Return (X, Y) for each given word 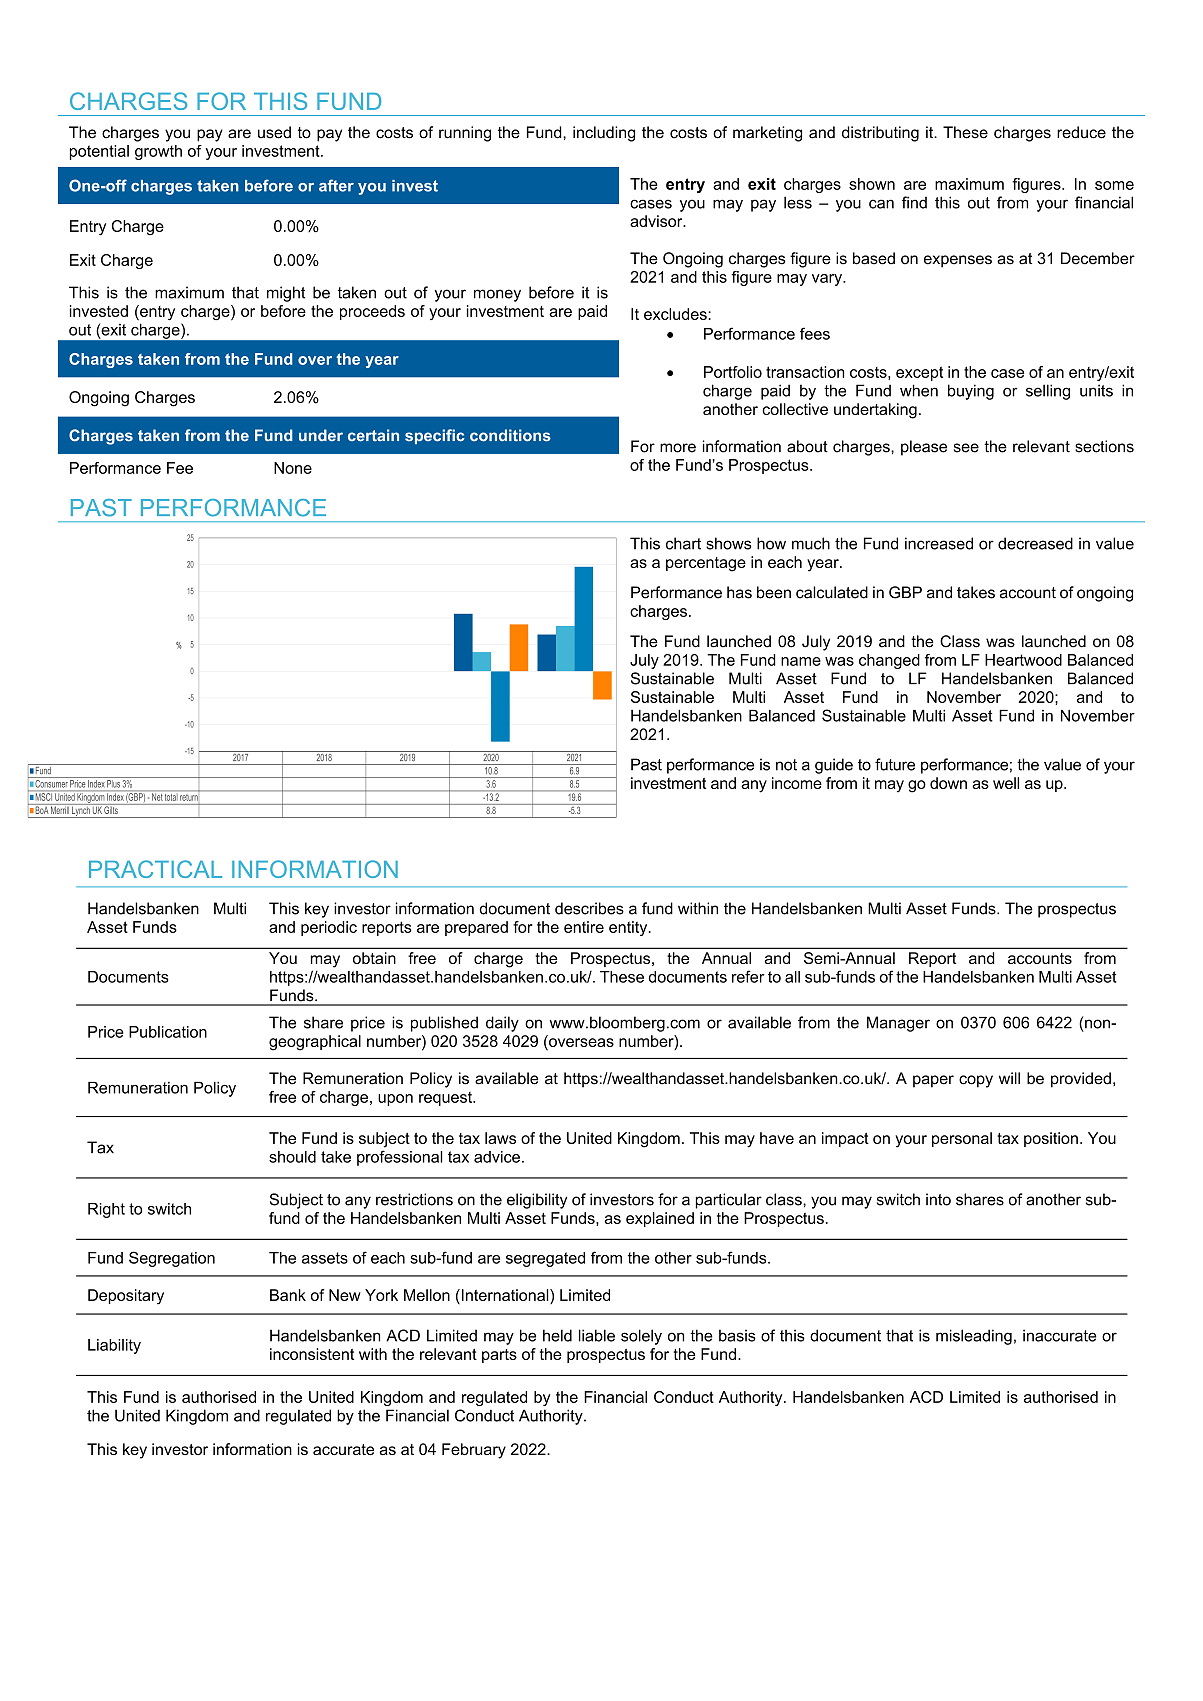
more (678, 448)
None (293, 468)
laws (500, 1138)
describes (589, 908)
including (604, 134)
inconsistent (312, 1354)
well (1006, 783)
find (914, 202)
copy (976, 1081)
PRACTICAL (155, 869)
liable (597, 1335)
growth (158, 152)
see (966, 448)
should (292, 1157)
